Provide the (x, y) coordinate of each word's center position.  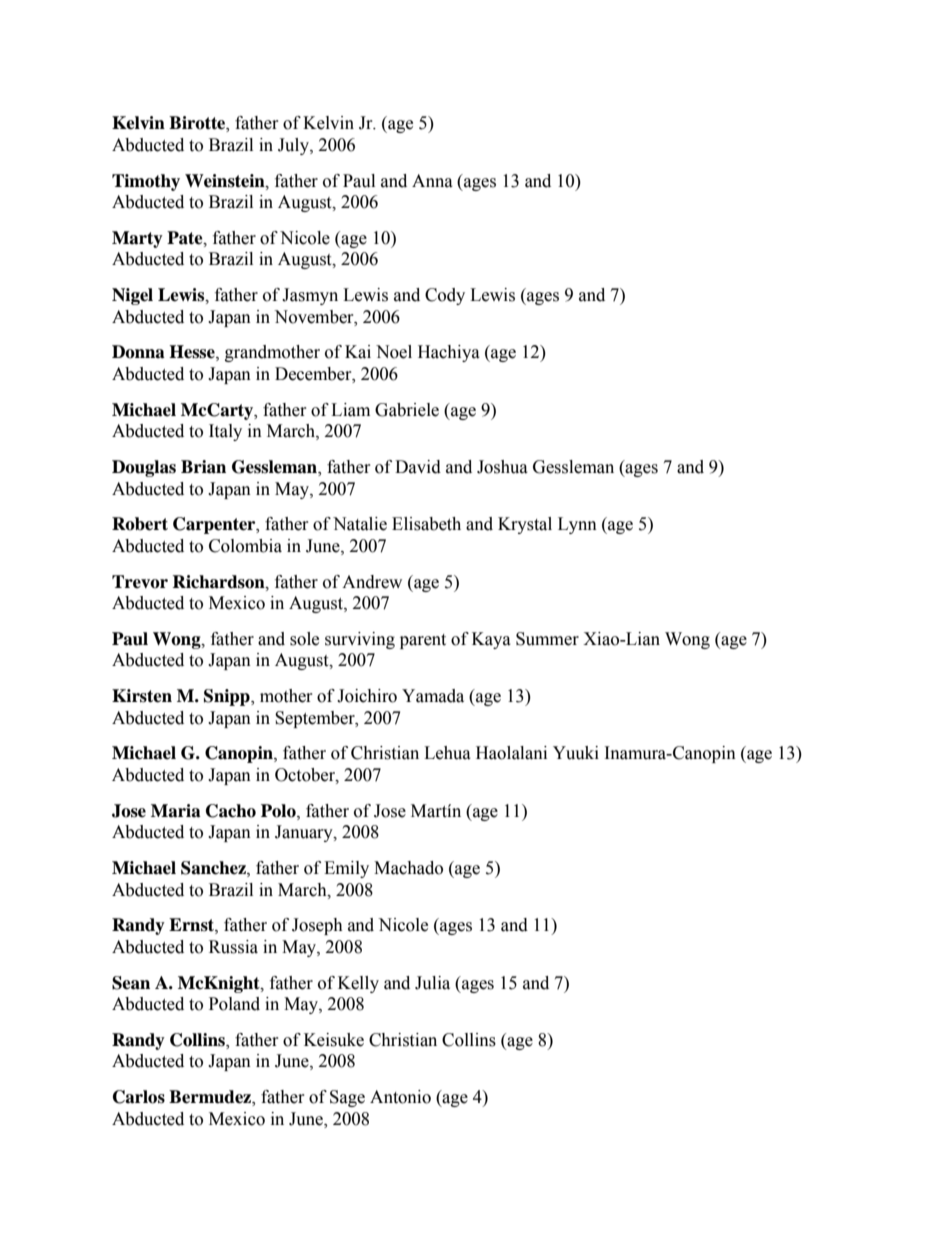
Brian (203, 467)
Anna (432, 181)
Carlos (139, 1097)
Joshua (502, 467)
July (294, 146)
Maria (176, 811)
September (316, 719)
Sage (347, 1098)
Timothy (146, 182)
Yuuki (576, 753)
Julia (432, 983)
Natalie (360, 524)
